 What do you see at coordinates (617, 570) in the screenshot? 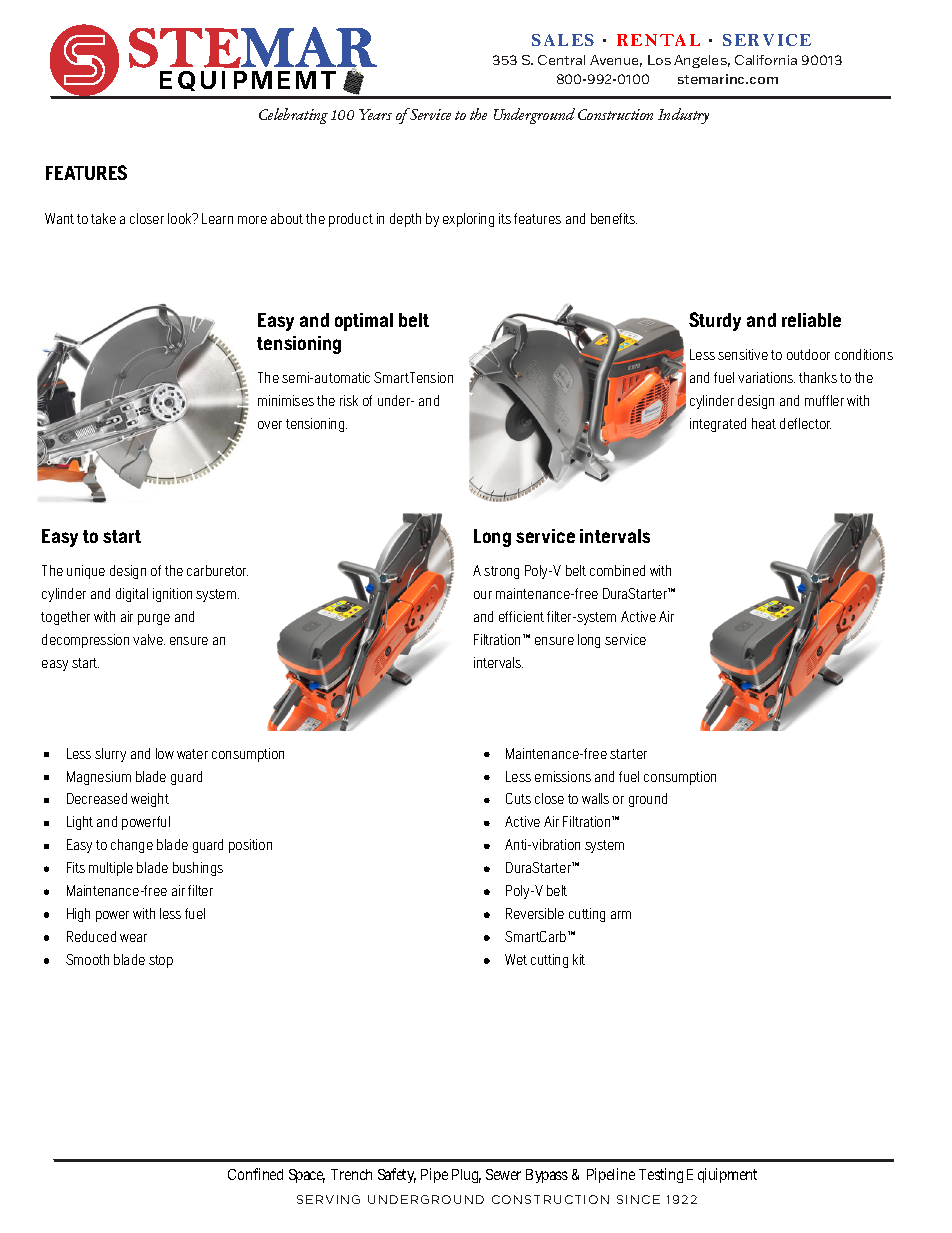
I see `combined` at bounding box center [617, 570].
